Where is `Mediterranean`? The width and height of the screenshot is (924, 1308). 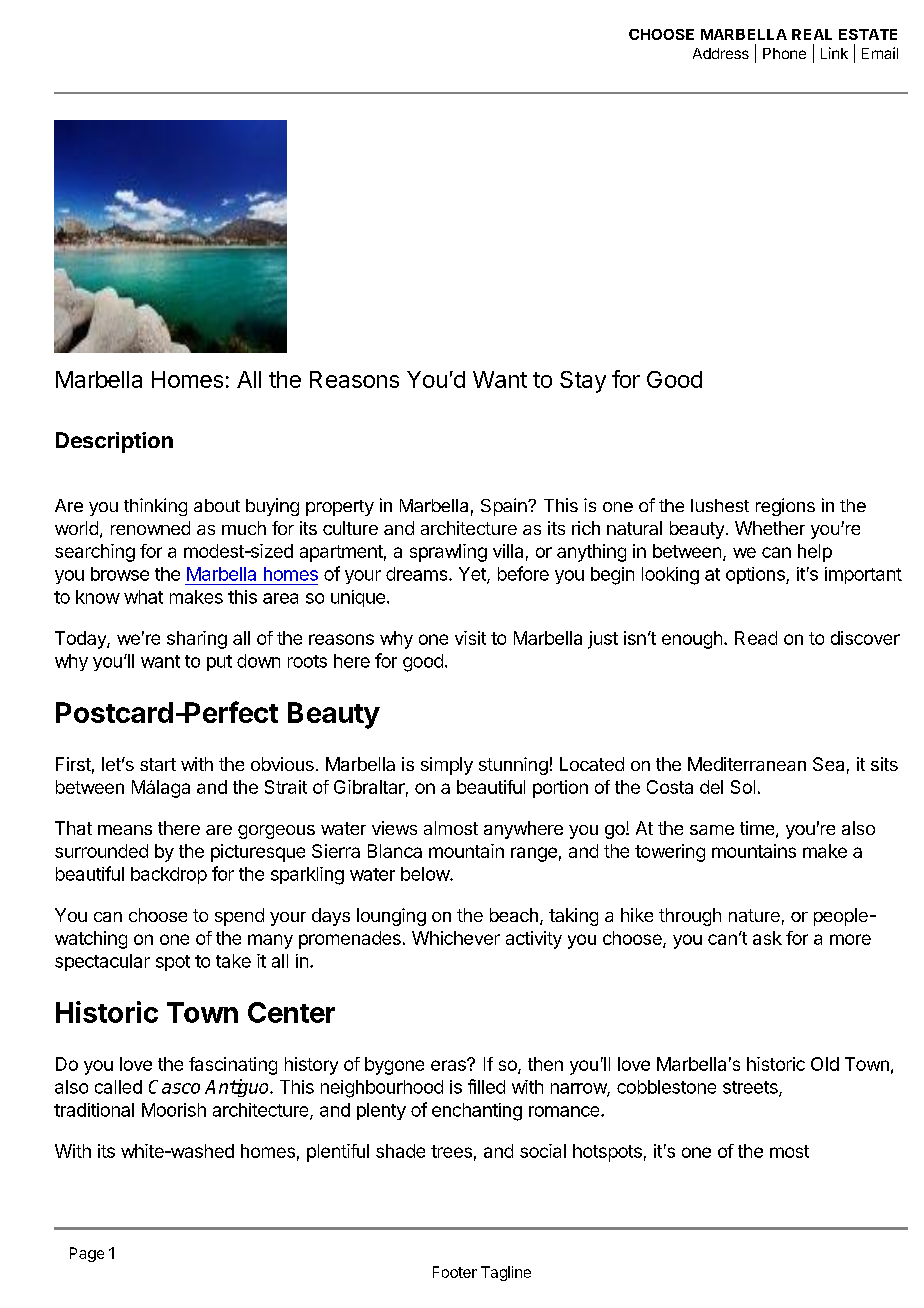 Mediterranean is located at coordinates (747, 764).
